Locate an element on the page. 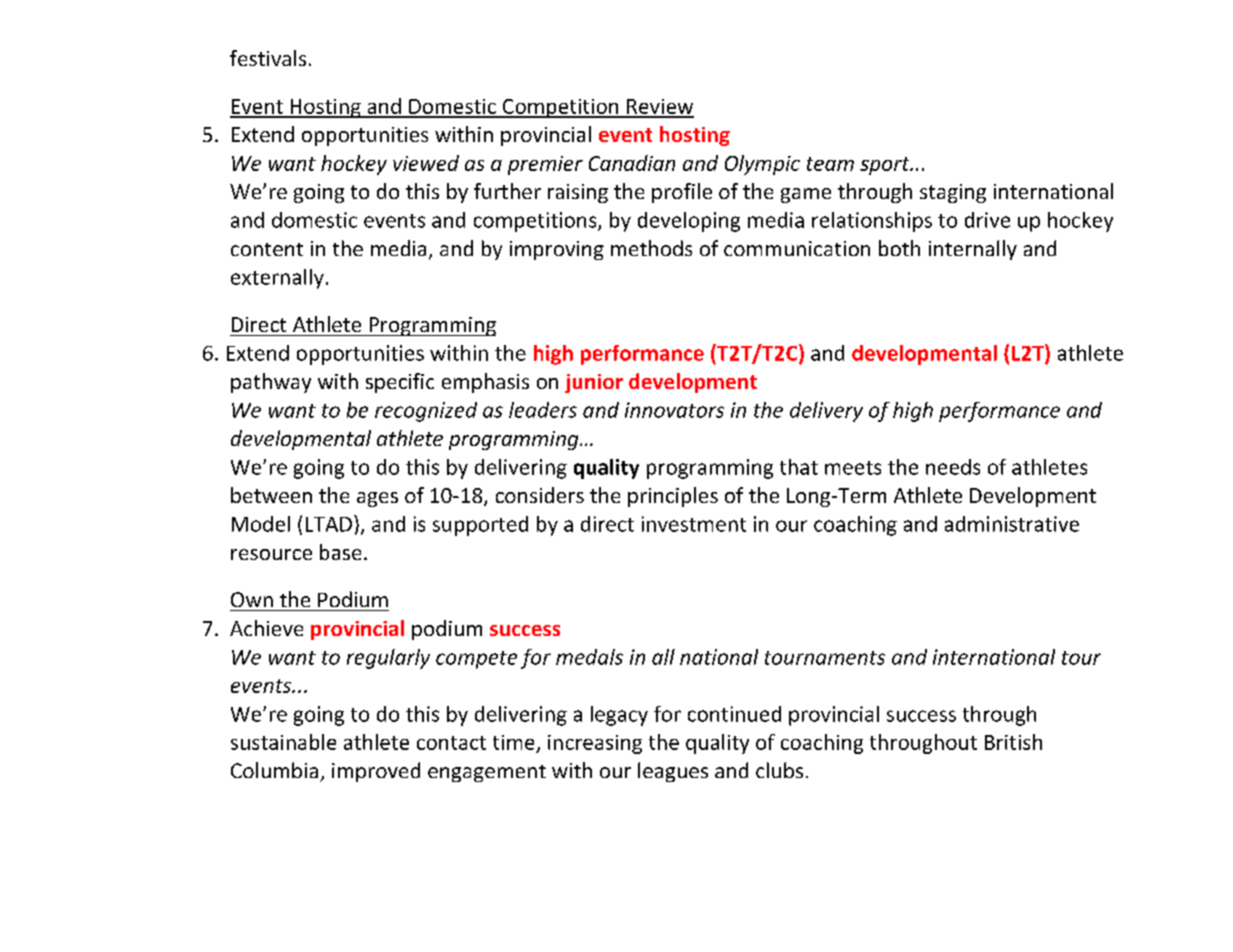 This document has width=1233, height=952. delivery is located at coordinates (826, 412).
